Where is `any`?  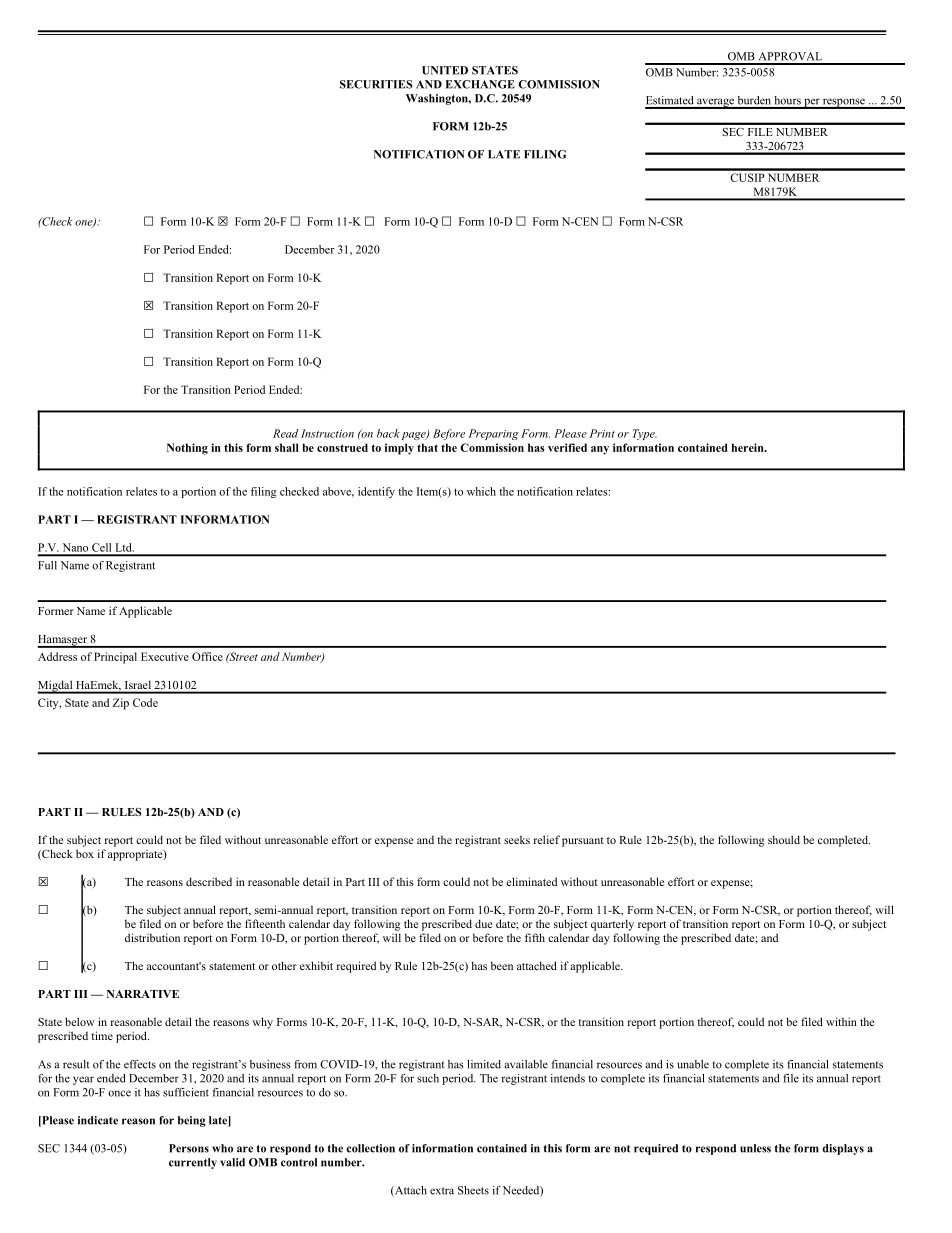
any is located at coordinates (600, 450).
